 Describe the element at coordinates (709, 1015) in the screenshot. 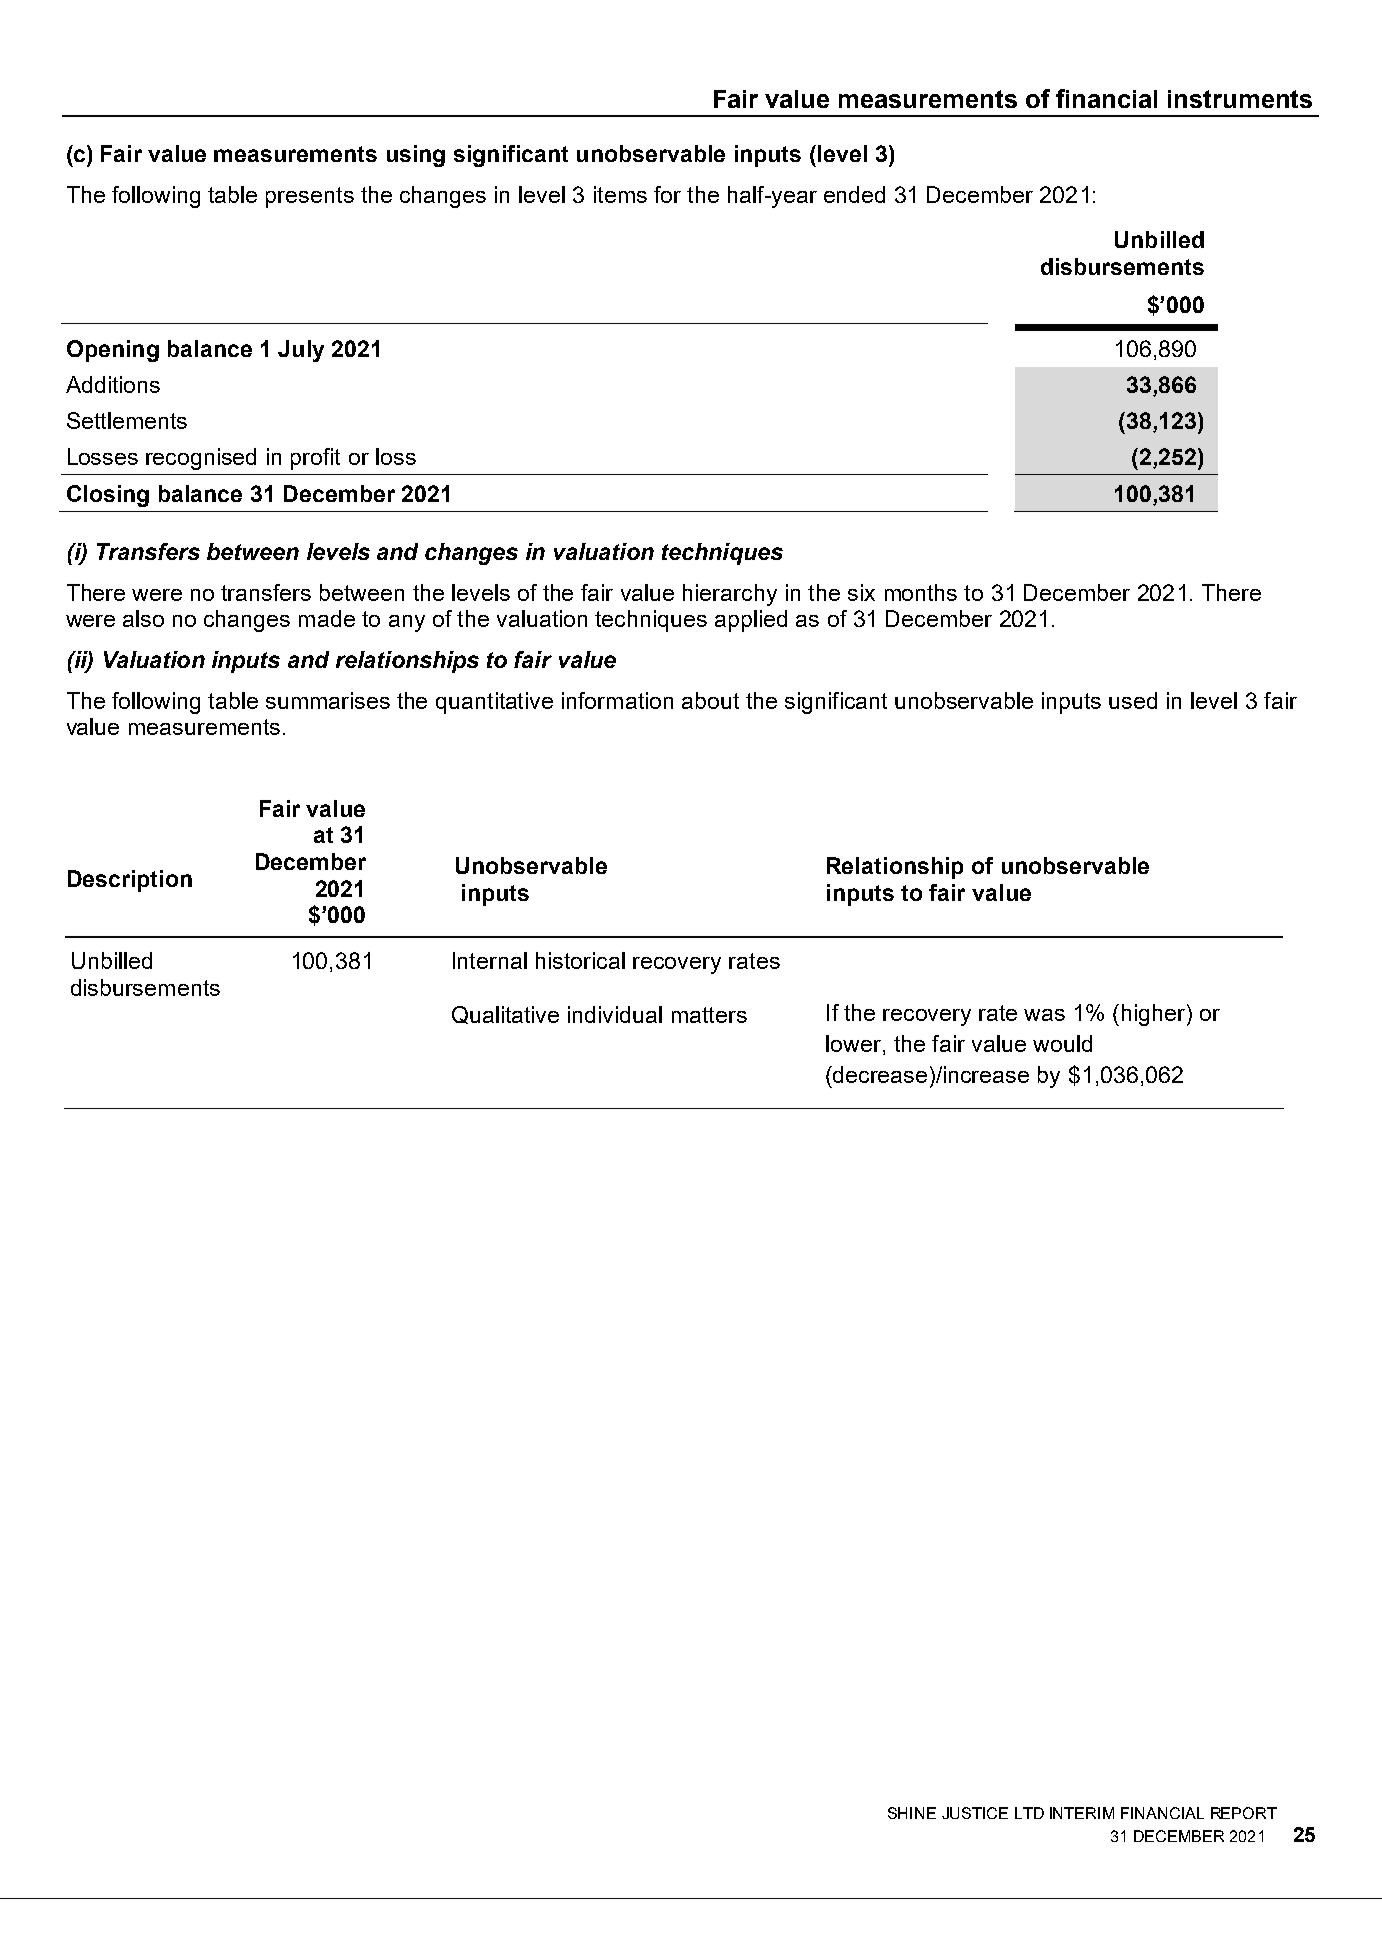

I see `matters` at that location.
